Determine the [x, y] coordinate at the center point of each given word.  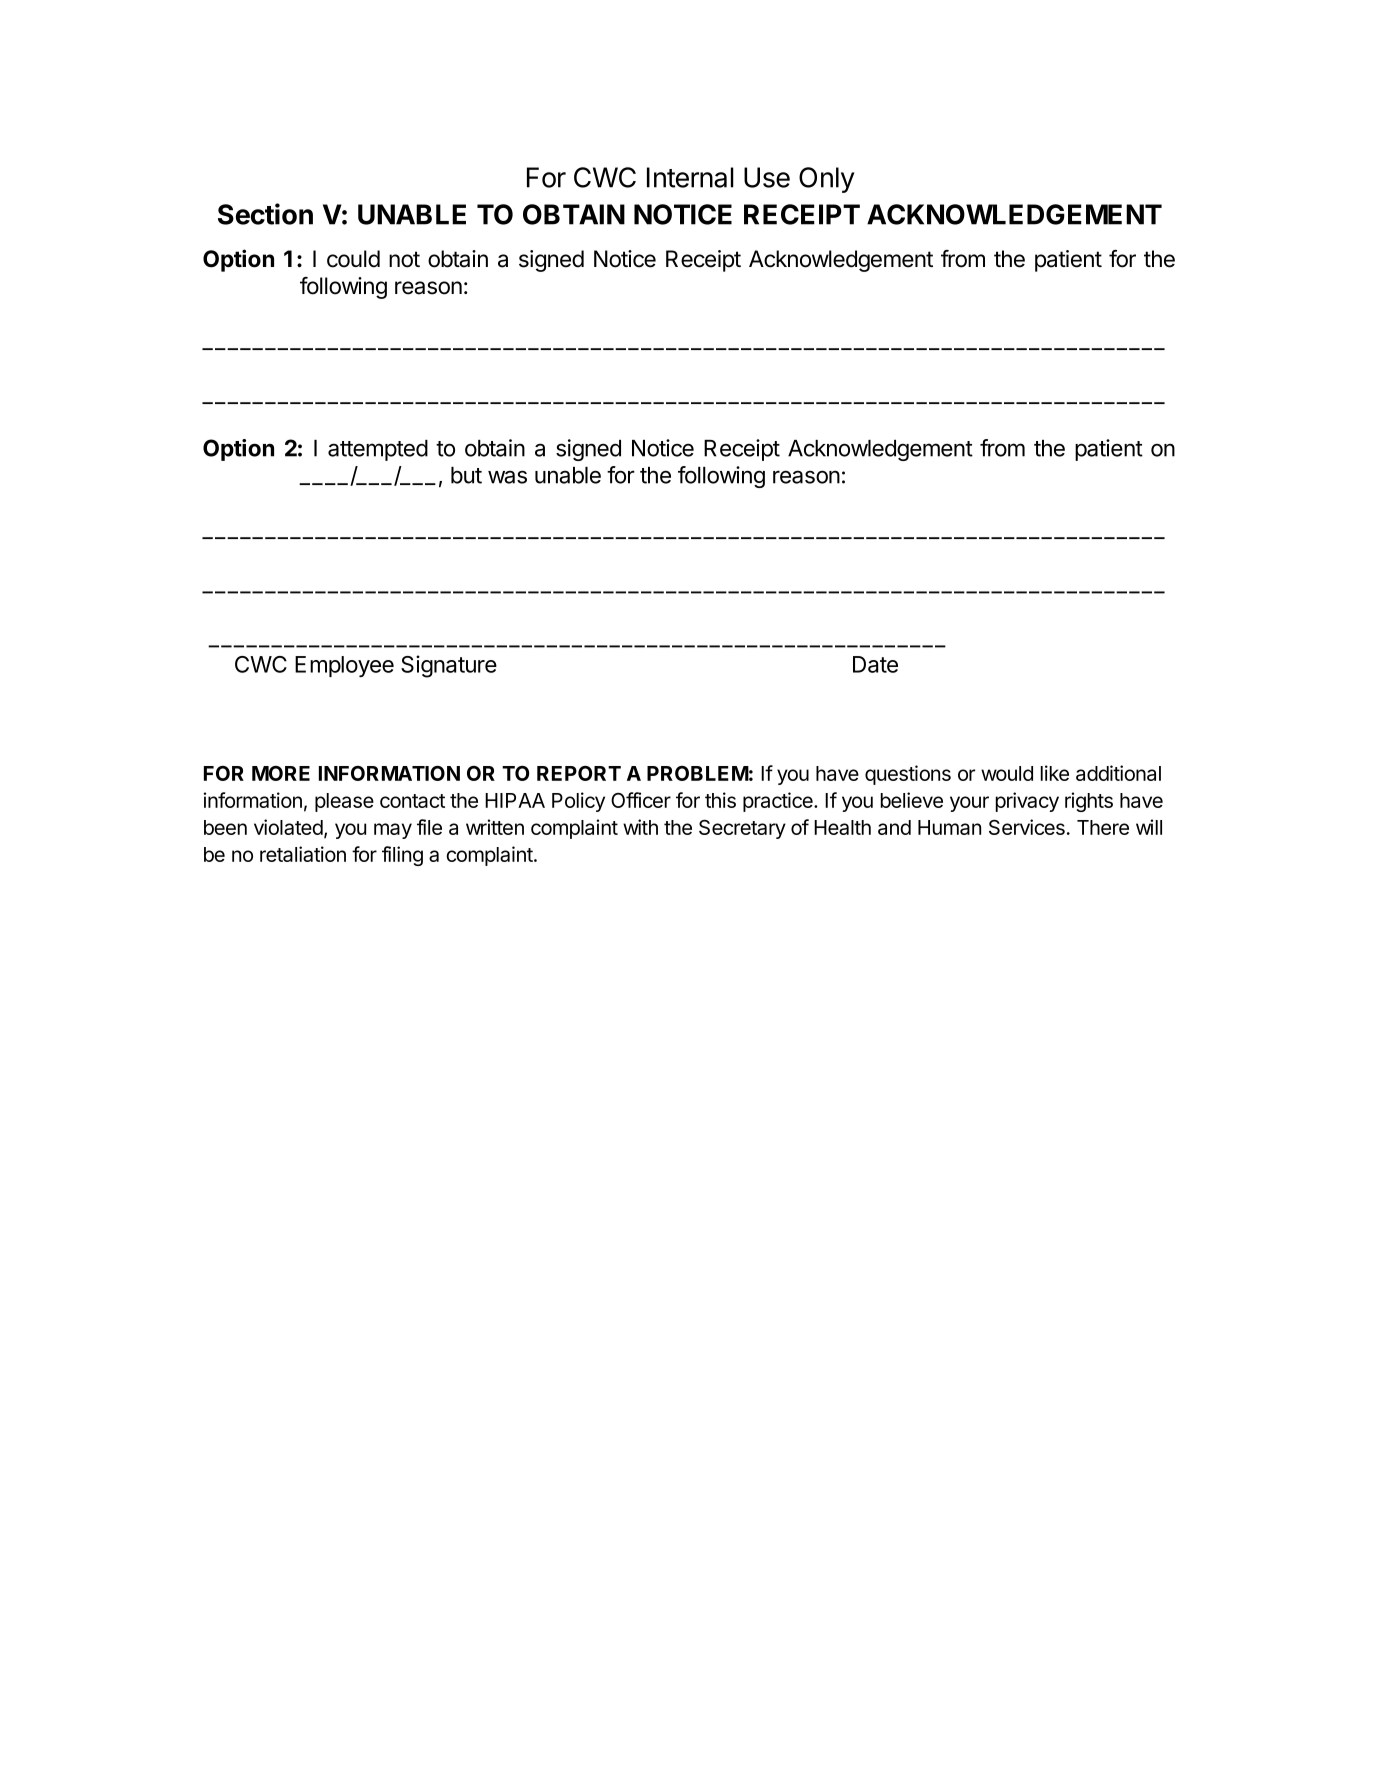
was [507, 477]
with [640, 827]
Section [265, 214]
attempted [378, 450]
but [466, 475]
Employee [344, 666]
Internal [690, 177]
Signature [449, 666]
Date [875, 664]
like [1055, 773]
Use [767, 177]
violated [288, 827]
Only [826, 180]
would [1007, 773]
